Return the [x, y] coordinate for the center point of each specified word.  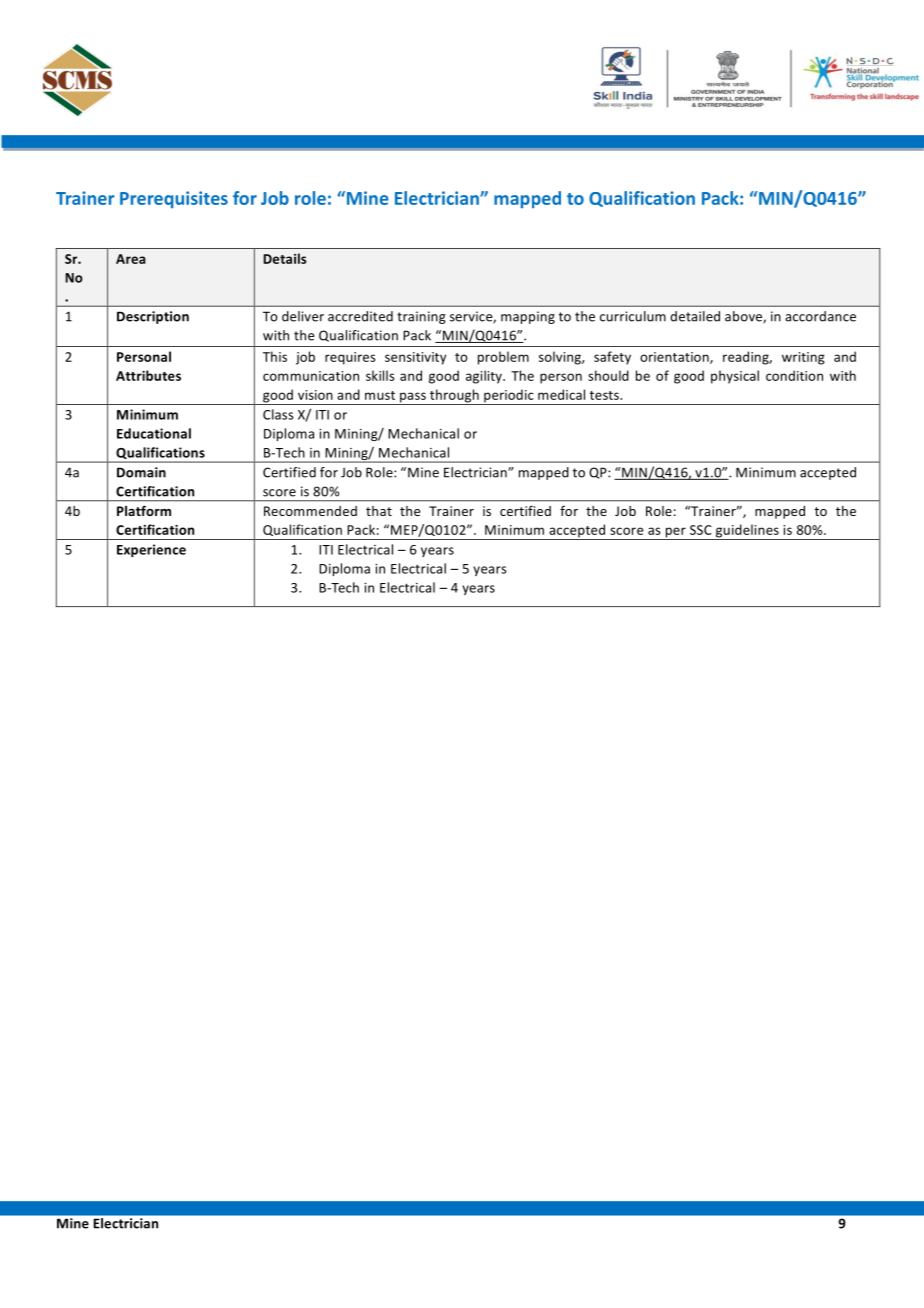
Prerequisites [174, 199]
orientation [675, 358]
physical [735, 377]
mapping [528, 317]
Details [285, 258]
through [454, 397]
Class [278, 414]
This [275, 356]
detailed [695, 316]
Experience [151, 550]
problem [503, 358]
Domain [141, 472]
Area [131, 259]
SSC [701, 530]
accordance [820, 316]
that [379, 511]
